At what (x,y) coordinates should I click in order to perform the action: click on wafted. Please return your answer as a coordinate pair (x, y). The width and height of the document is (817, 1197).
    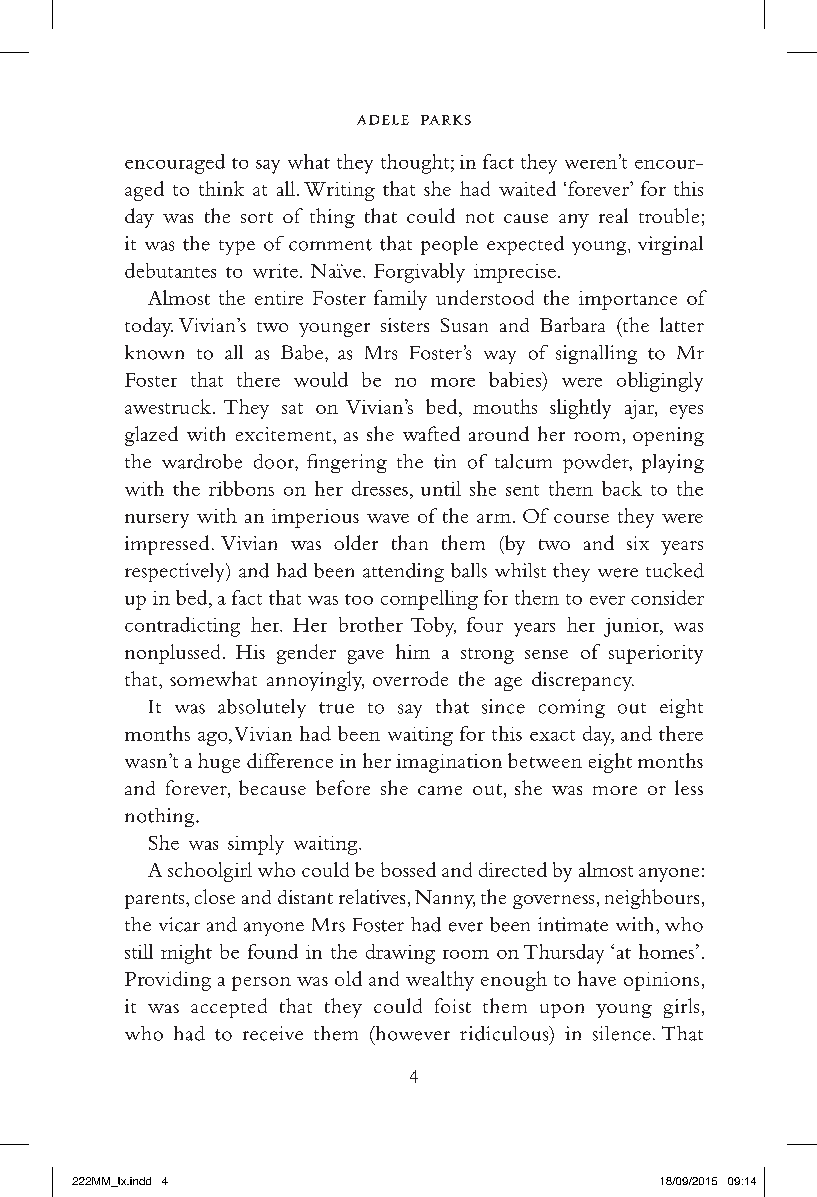
    Looking at the image, I should click on (431, 433).
